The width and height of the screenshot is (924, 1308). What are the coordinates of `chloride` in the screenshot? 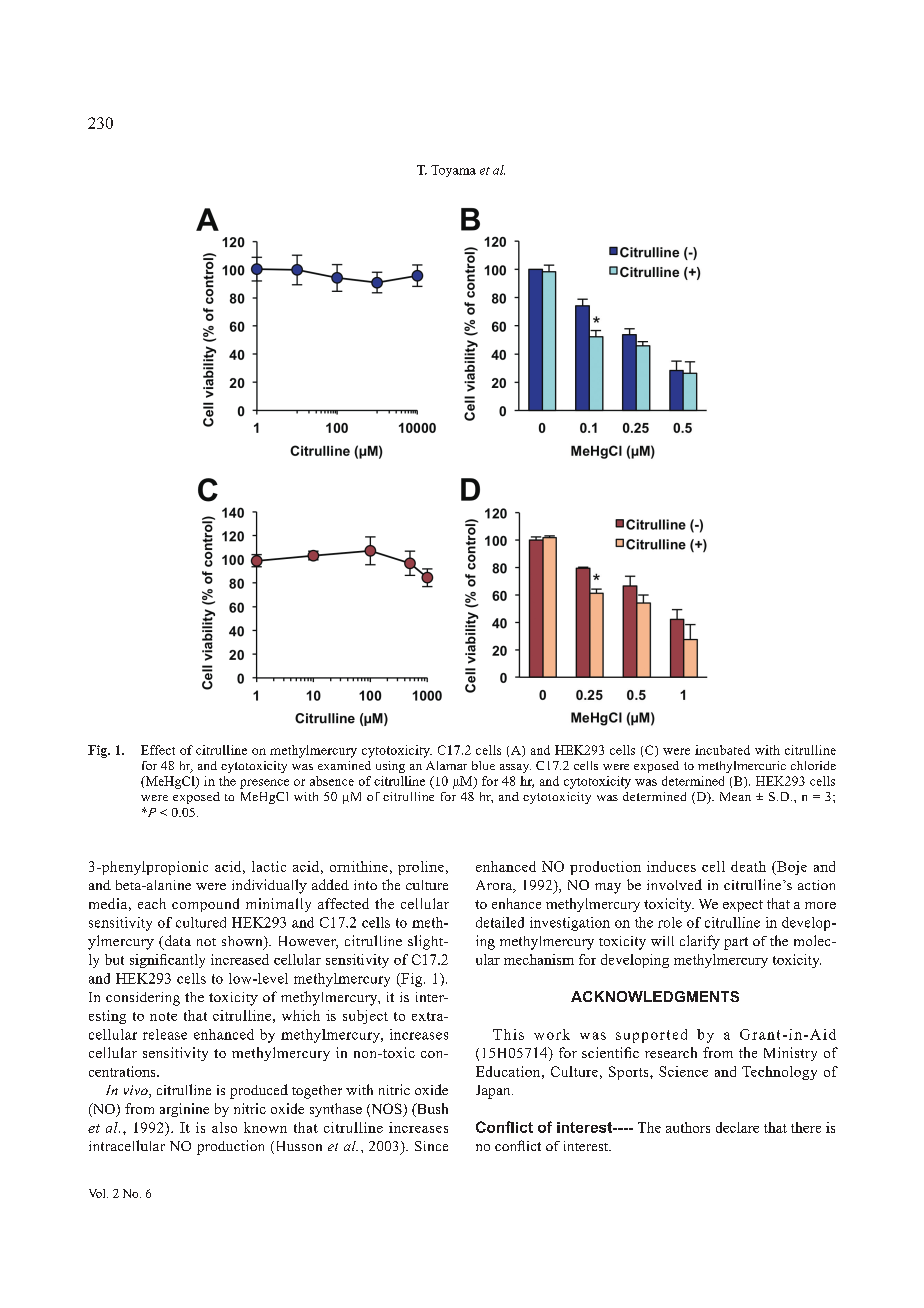 It's located at (813, 765).
